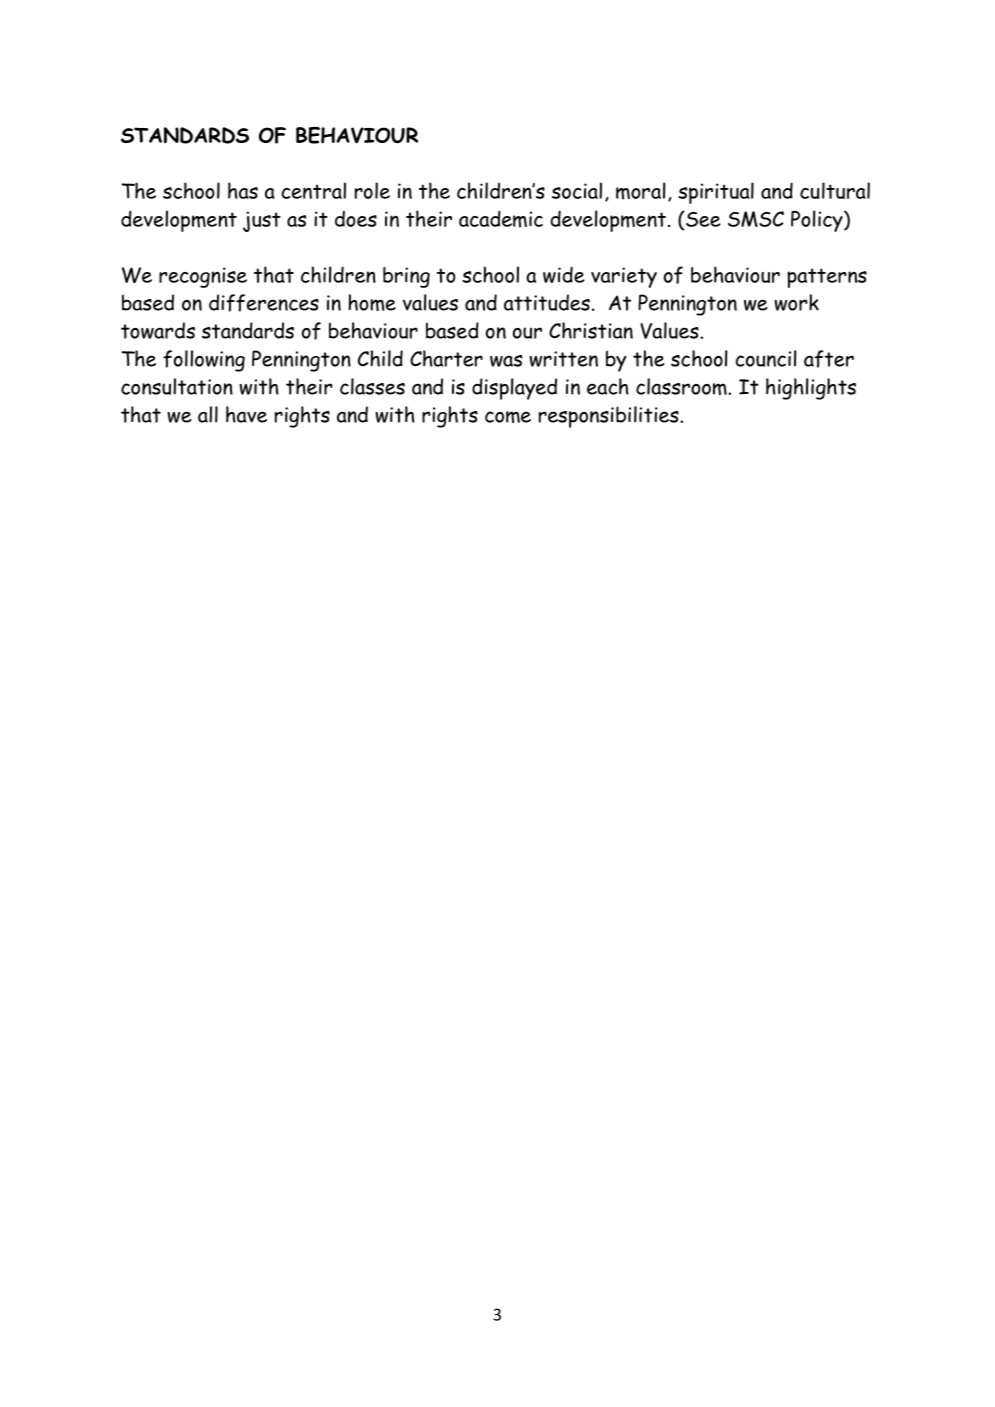 The image size is (995, 1407). What do you see at coordinates (508, 417) in the image?
I see `come` at bounding box center [508, 417].
